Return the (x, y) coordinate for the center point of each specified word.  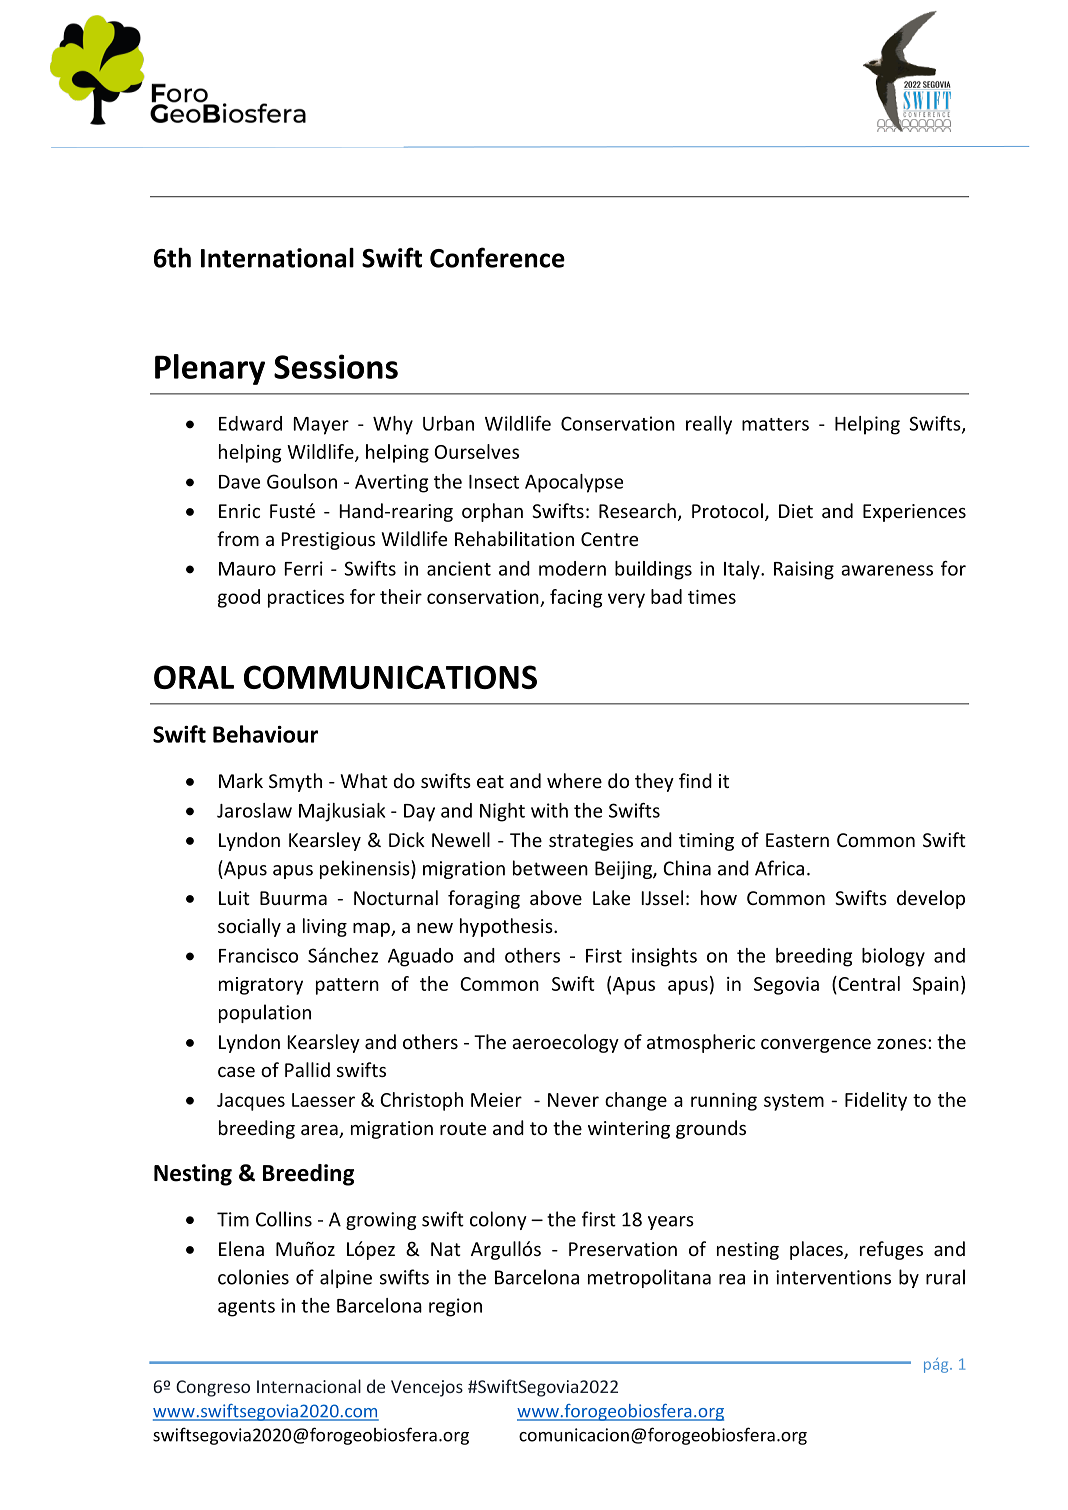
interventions (833, 1277)
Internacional (309, 1386)
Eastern (797, 840)
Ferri (304, 568)
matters (775, 424)
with (549, 810)
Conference (497, 257)
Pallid (307, 1069)
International (277, 258)
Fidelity (876, 1101)
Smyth (295, 782)
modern (572, 568)
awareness (887, 570)
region (455, 1307)
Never (573, 1100)
